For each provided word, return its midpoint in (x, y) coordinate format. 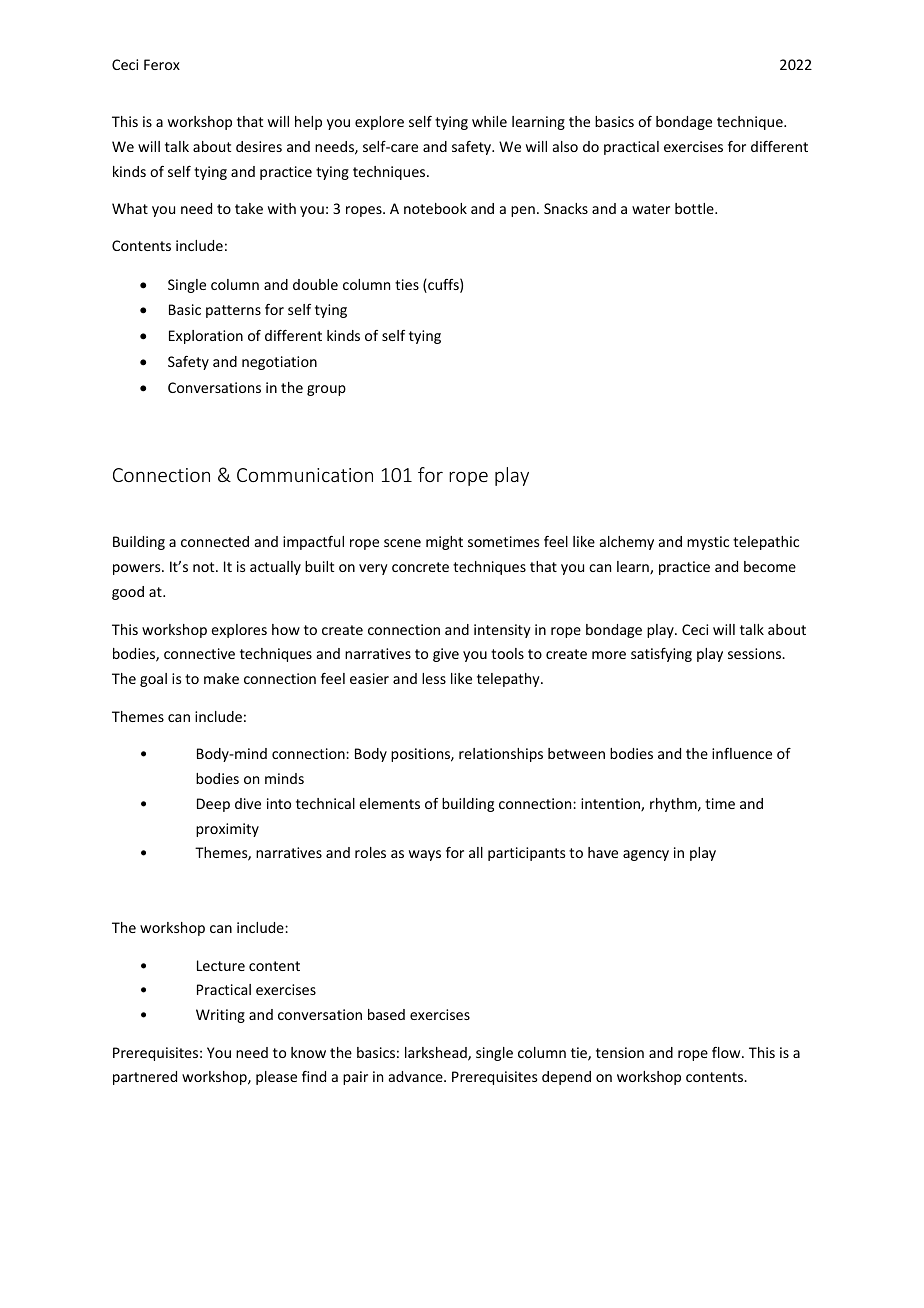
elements (389, 803)
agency (646, 855)
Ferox (162, 64)
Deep (213, 805)
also (565, 146)
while (489, 121)
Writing (220, 1016)
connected (215, 541)
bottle (695, 208)
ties (407, 284)
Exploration (206, 337)
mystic (708, 543)
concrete (420, 567)
